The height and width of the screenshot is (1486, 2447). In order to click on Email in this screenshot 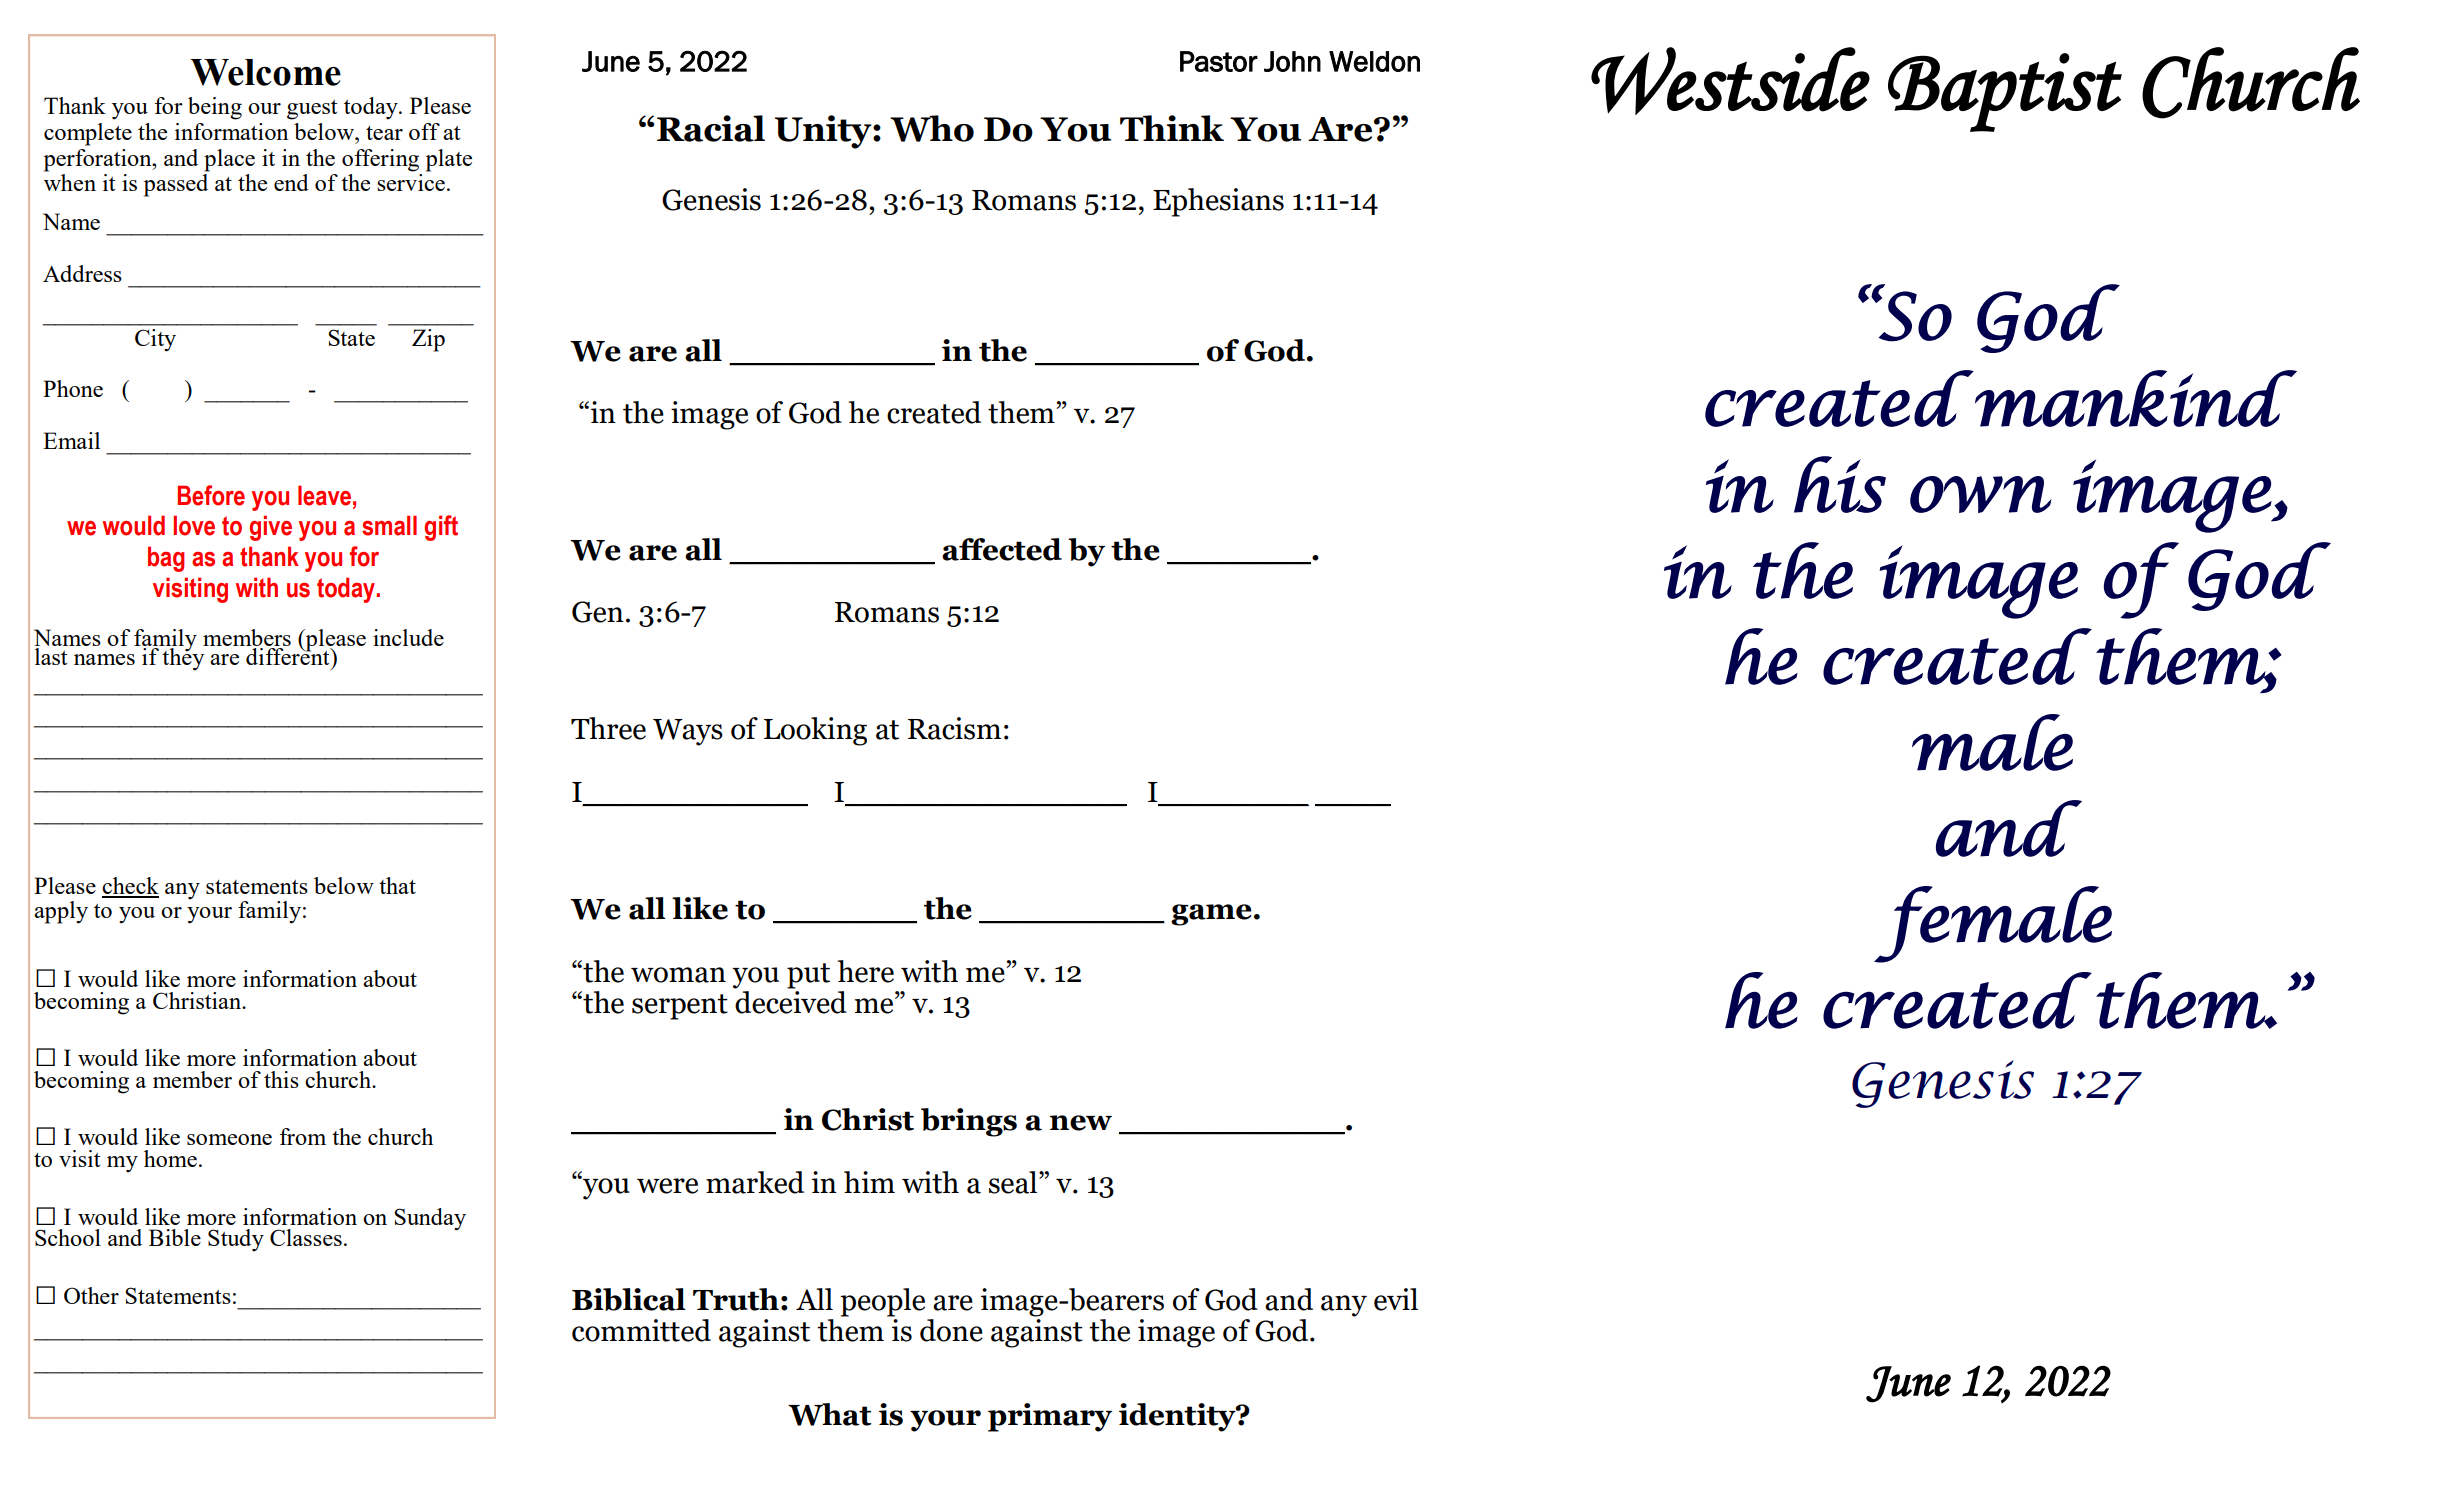, I will do `click(71, 440)`.
